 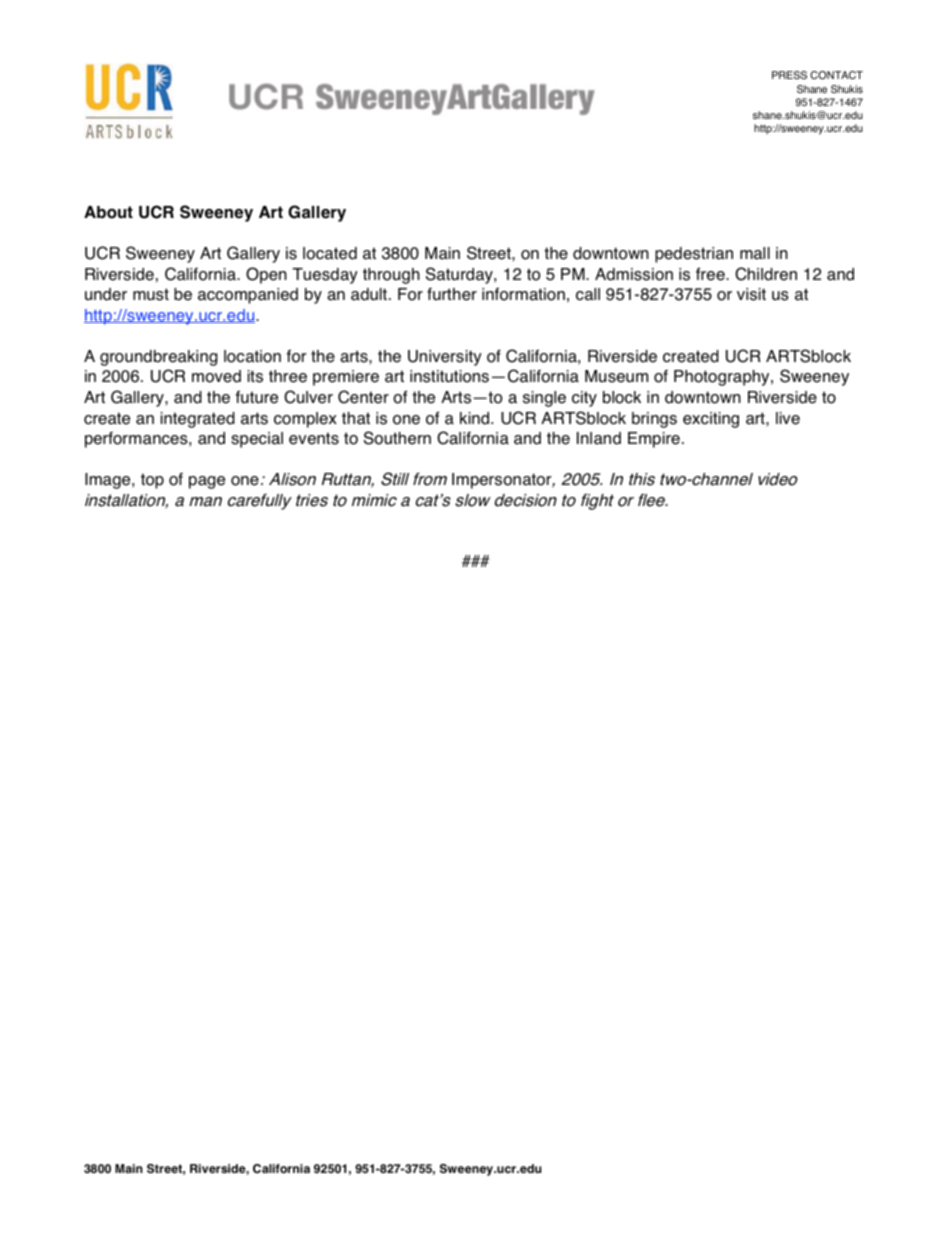 What do you see at coordinates (207, 482) in the screenshot?
I see `page` at bounding box center [207, 482].
